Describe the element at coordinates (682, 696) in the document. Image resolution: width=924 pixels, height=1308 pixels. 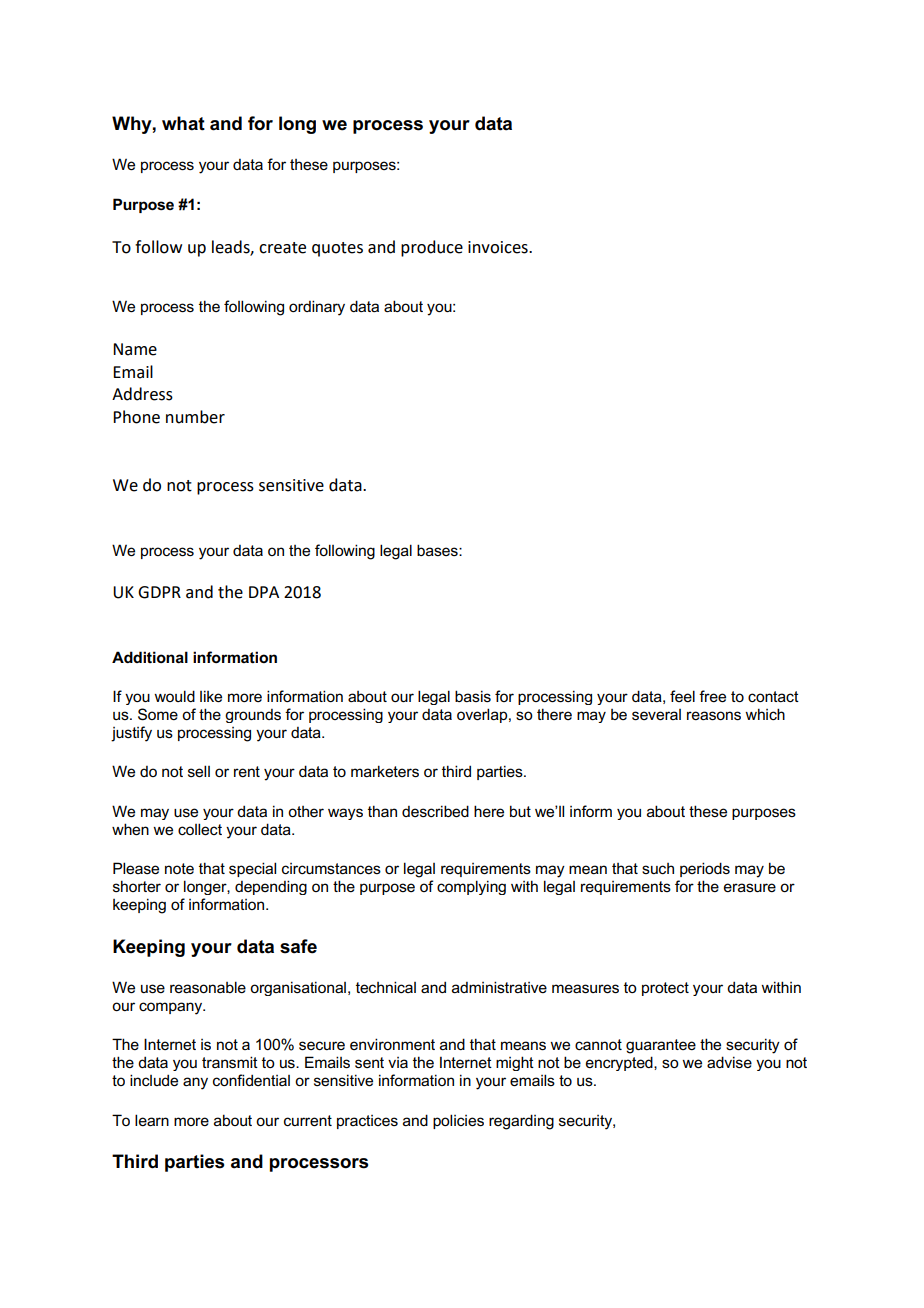
I see `feel` at that location.
